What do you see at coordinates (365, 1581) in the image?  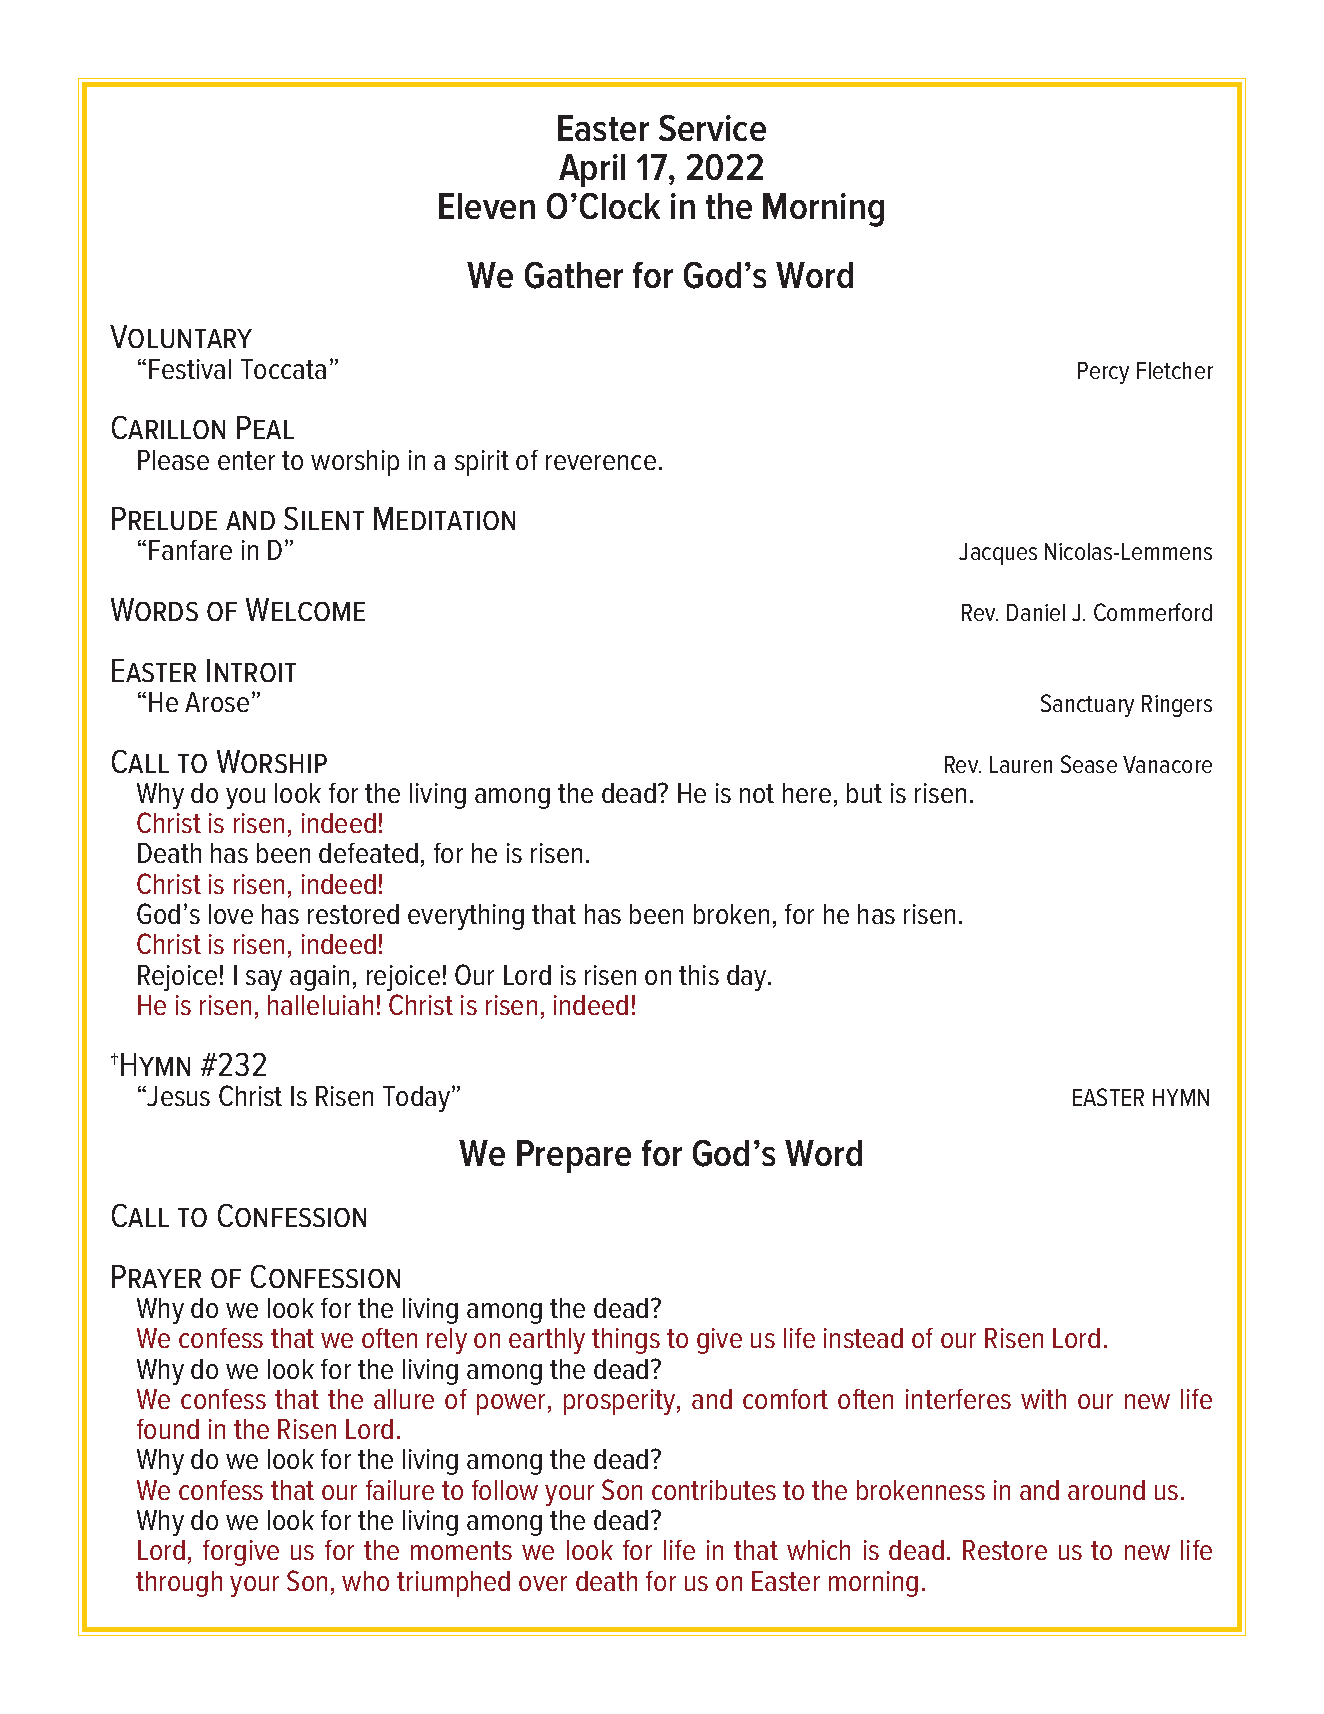 I see `who` at bounding box center [365, 1581].
